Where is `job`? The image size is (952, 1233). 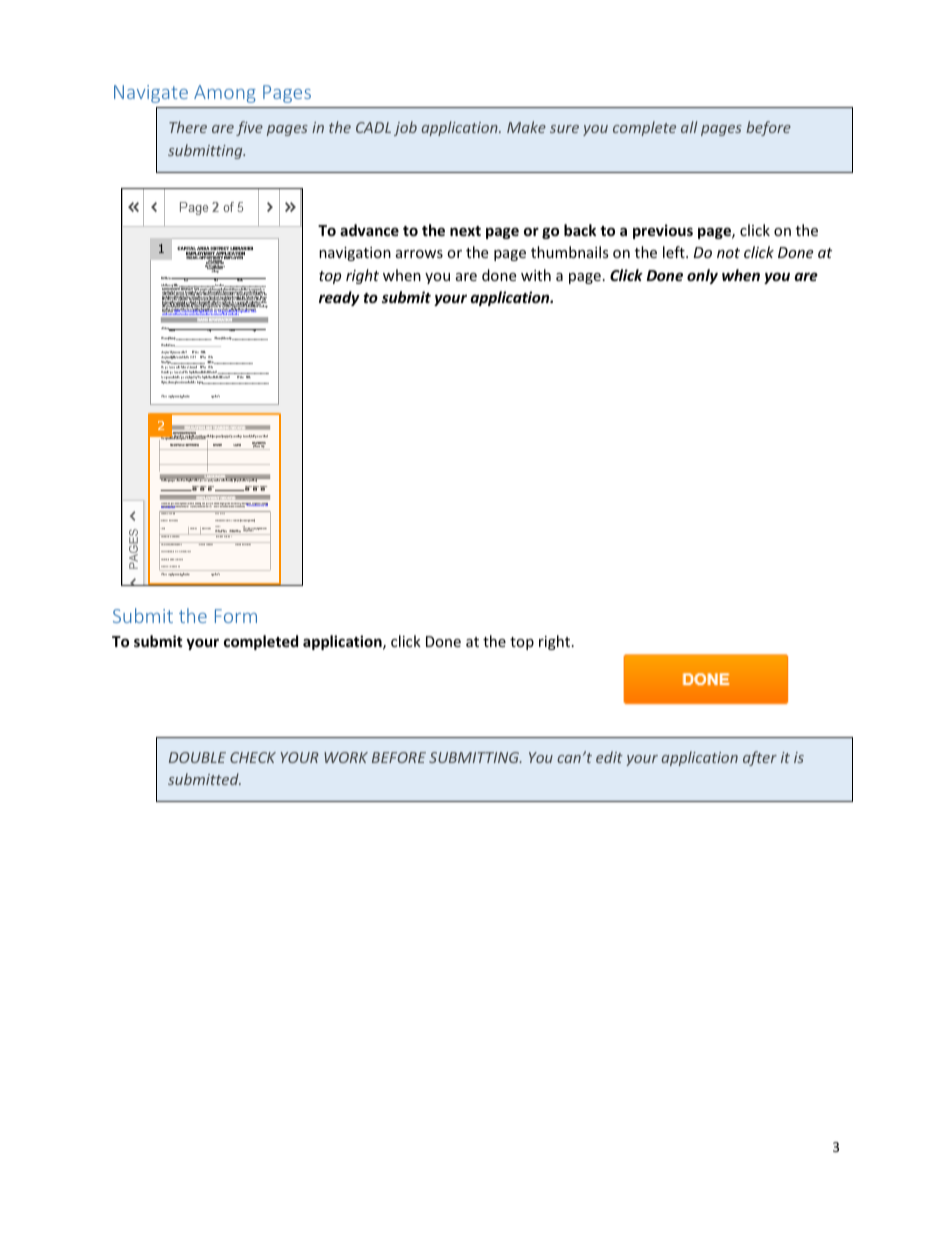
job is located at coordinates (405, 128).
